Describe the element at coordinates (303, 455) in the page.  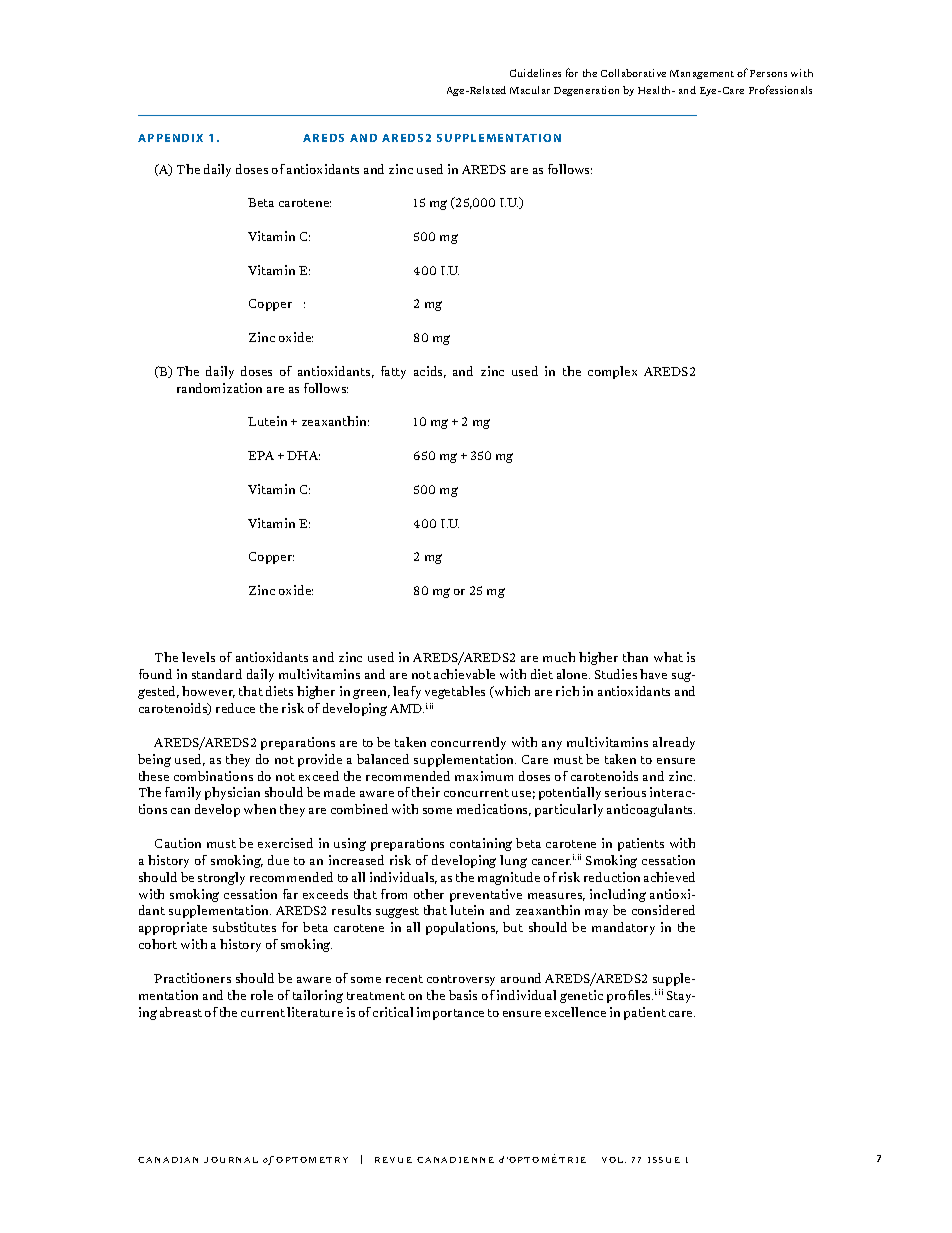
I see `DHA` at that location.
